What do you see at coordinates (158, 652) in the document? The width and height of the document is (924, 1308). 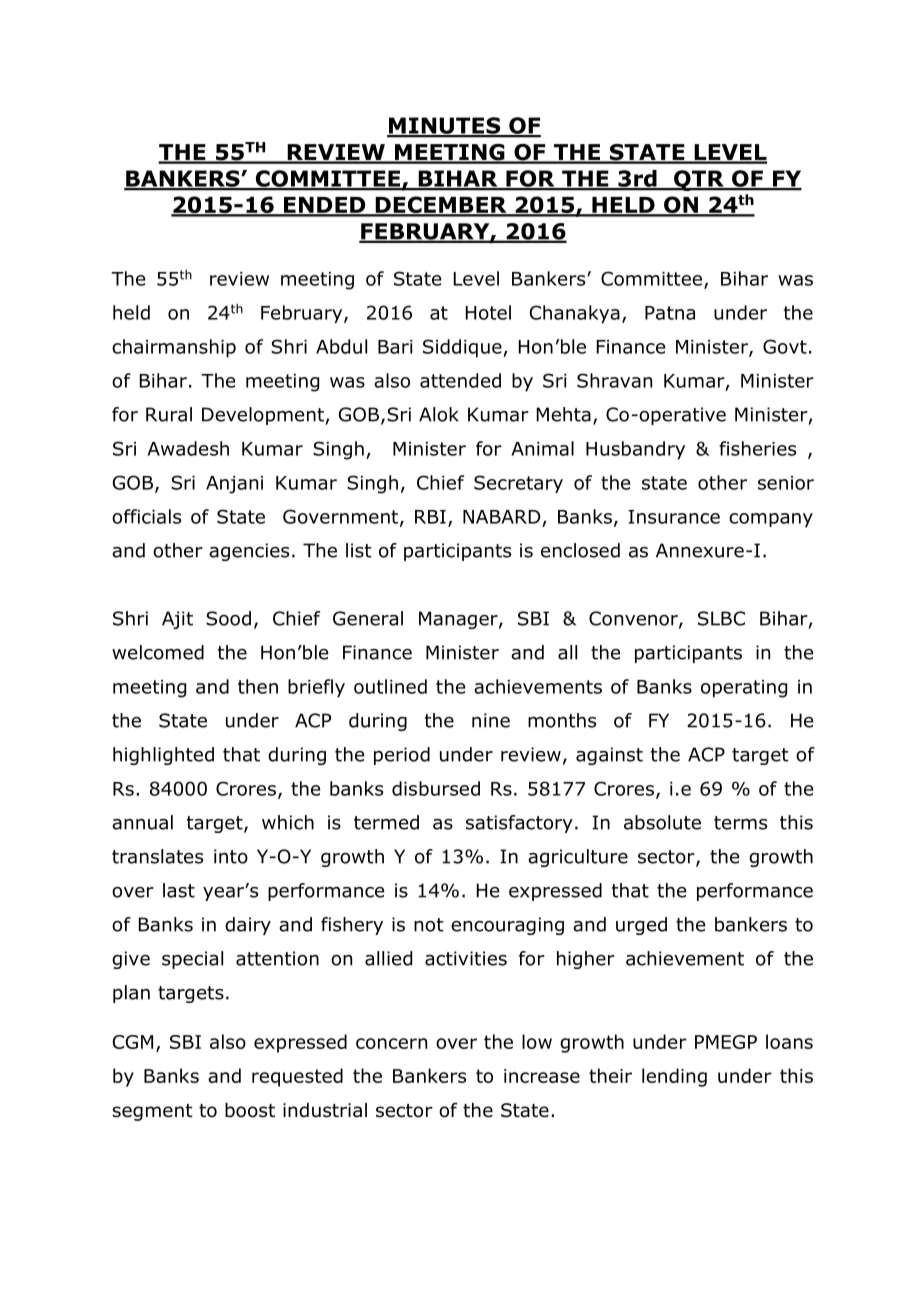 I see `welcomed` at bounding box center [158, 652].
